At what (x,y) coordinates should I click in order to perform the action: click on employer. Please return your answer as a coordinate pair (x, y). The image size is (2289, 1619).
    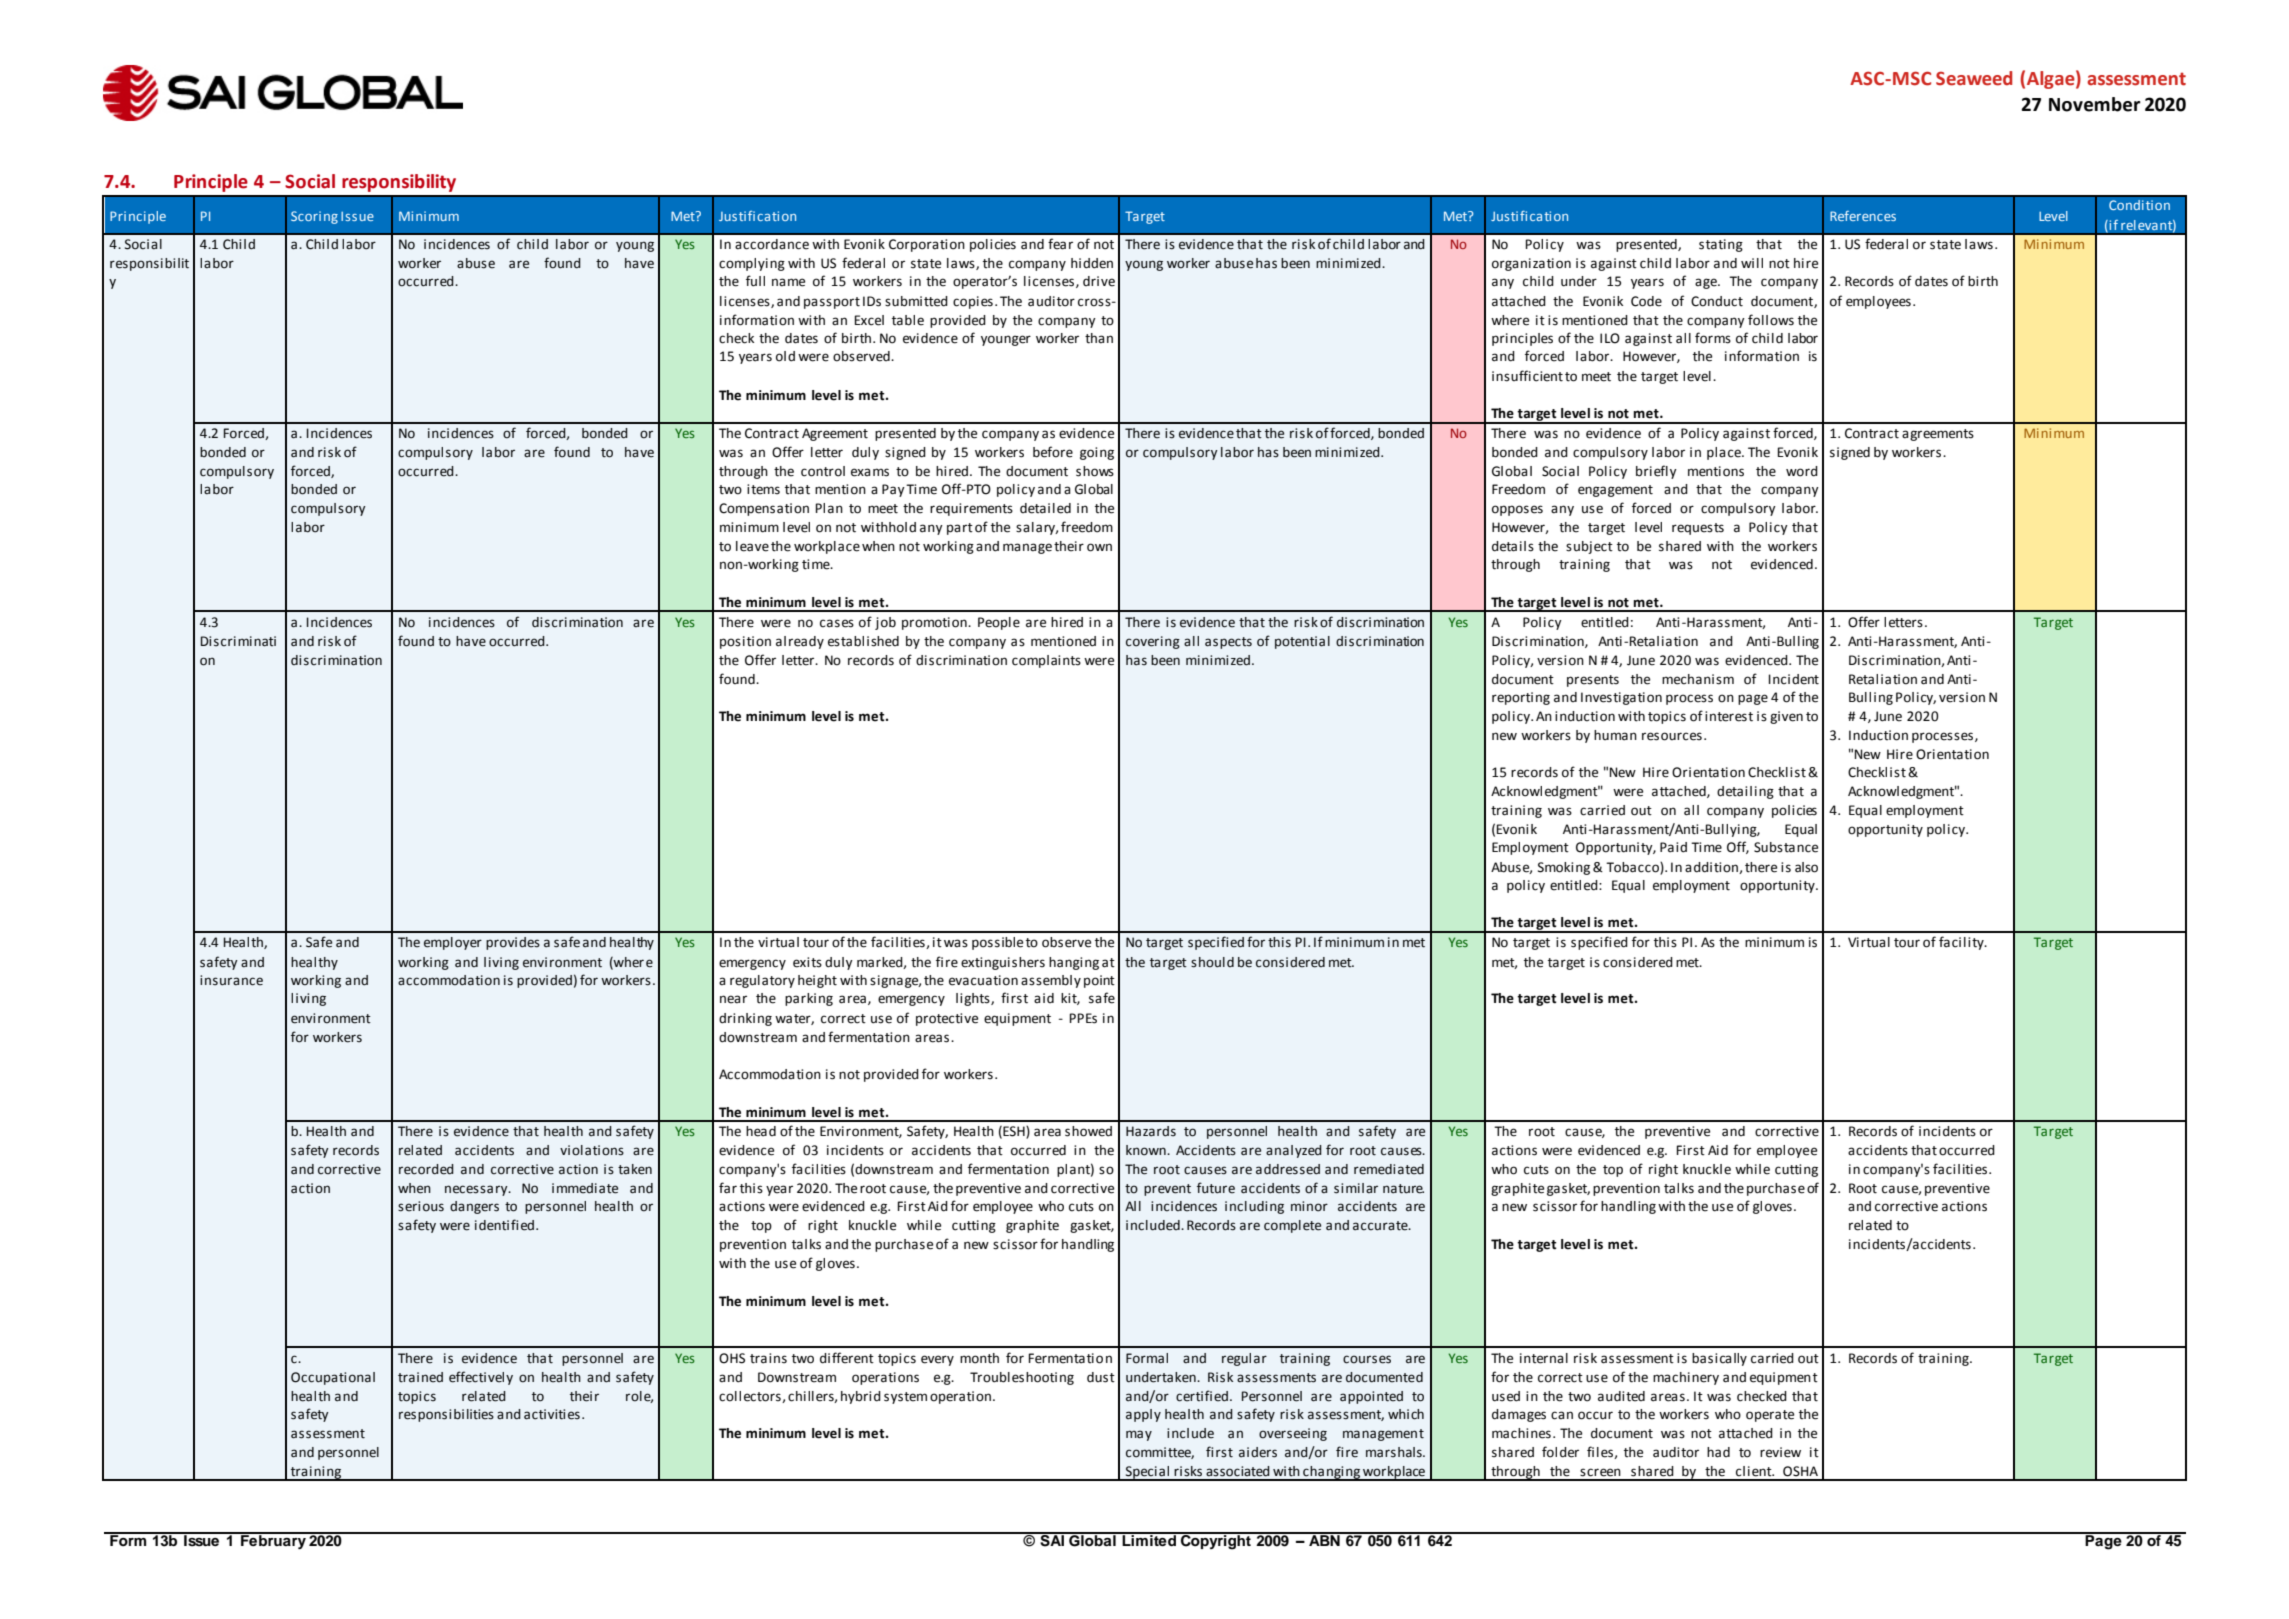
    Looking at the image, I should click on (453, 943).
